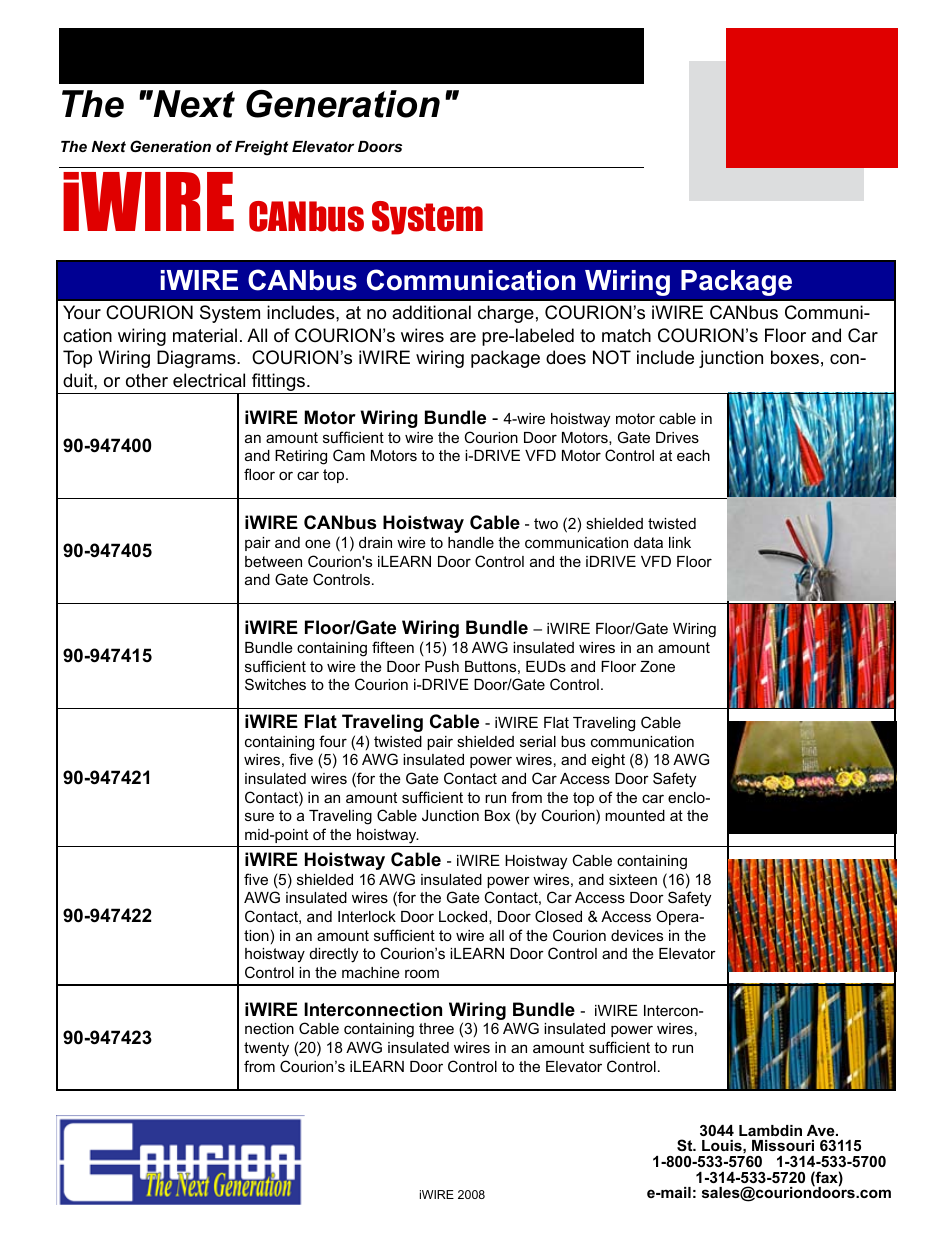  What do you see at coordinates (367, 916) in the image?
I see `Interlock` at bounding box center [367, 916].
